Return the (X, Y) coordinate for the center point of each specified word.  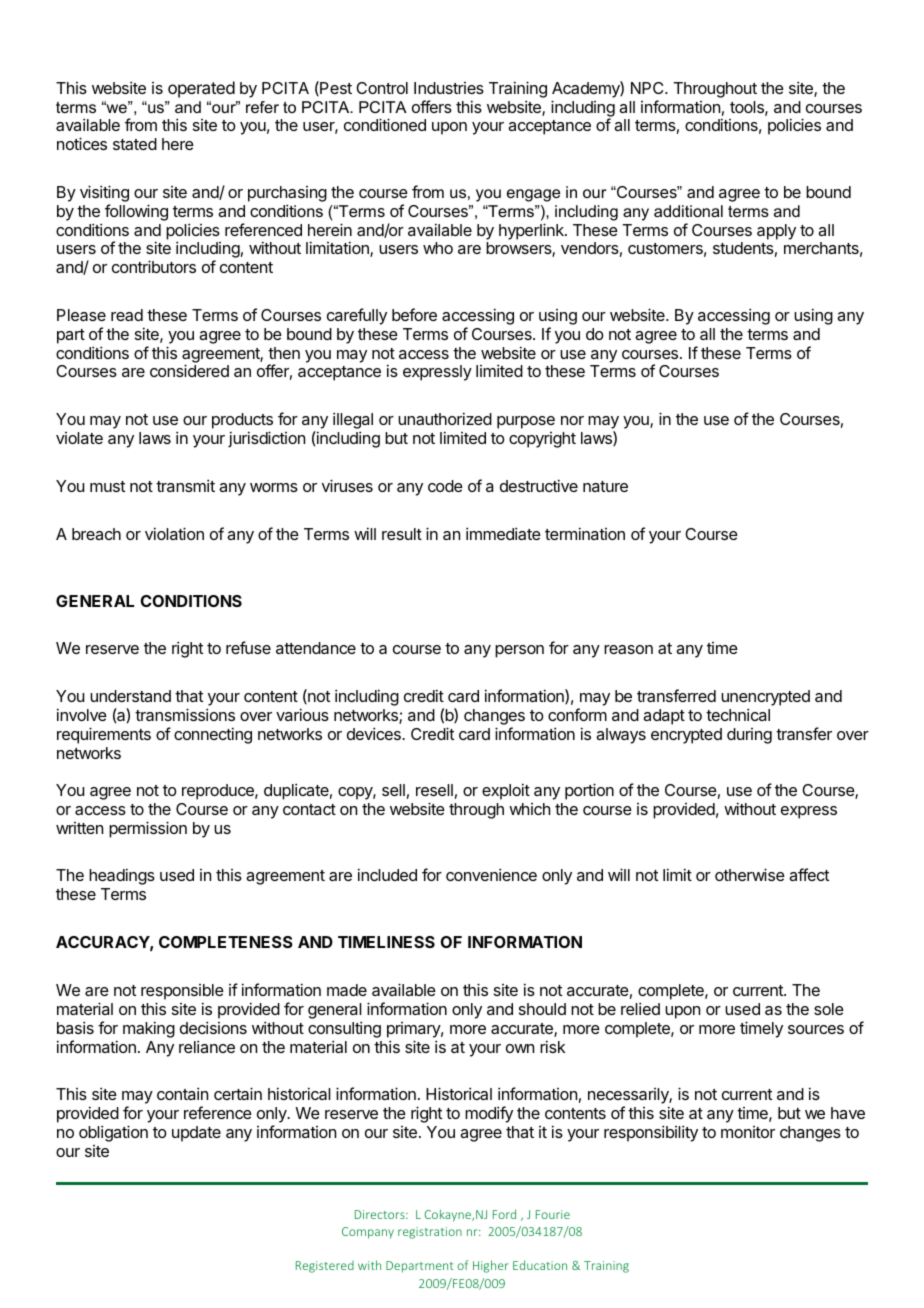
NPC (648, 88)
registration (430, 1233)
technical (738, 714)
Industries (449, 88)
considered (189, 370)
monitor (748, 1132)
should (542, 1009)
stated (135, 144)
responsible (182, 992)
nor (572, 420)
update (196, 1134)
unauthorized (445, 418)
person (519, 651)
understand (130, 696)
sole (829, 1009)
